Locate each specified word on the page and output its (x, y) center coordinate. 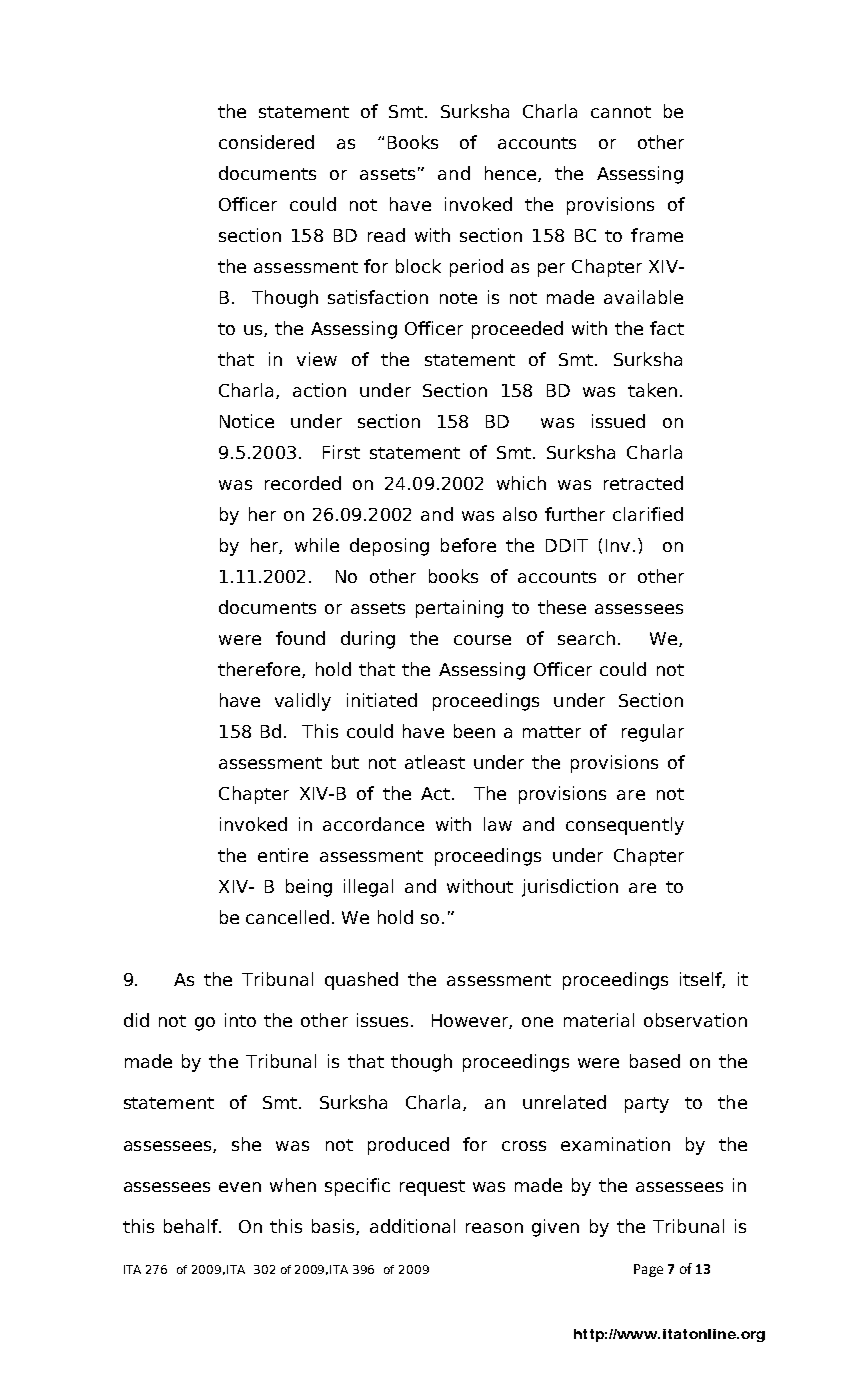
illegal (368, 888)
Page (648, 1270)
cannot (621, 112)
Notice (247, 421)
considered (266, 142)
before (468, 545)
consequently (625, 826)
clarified (648, 514)
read (386, 235)
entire (283, 855)
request (432, 1188)
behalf (192, 1226)
